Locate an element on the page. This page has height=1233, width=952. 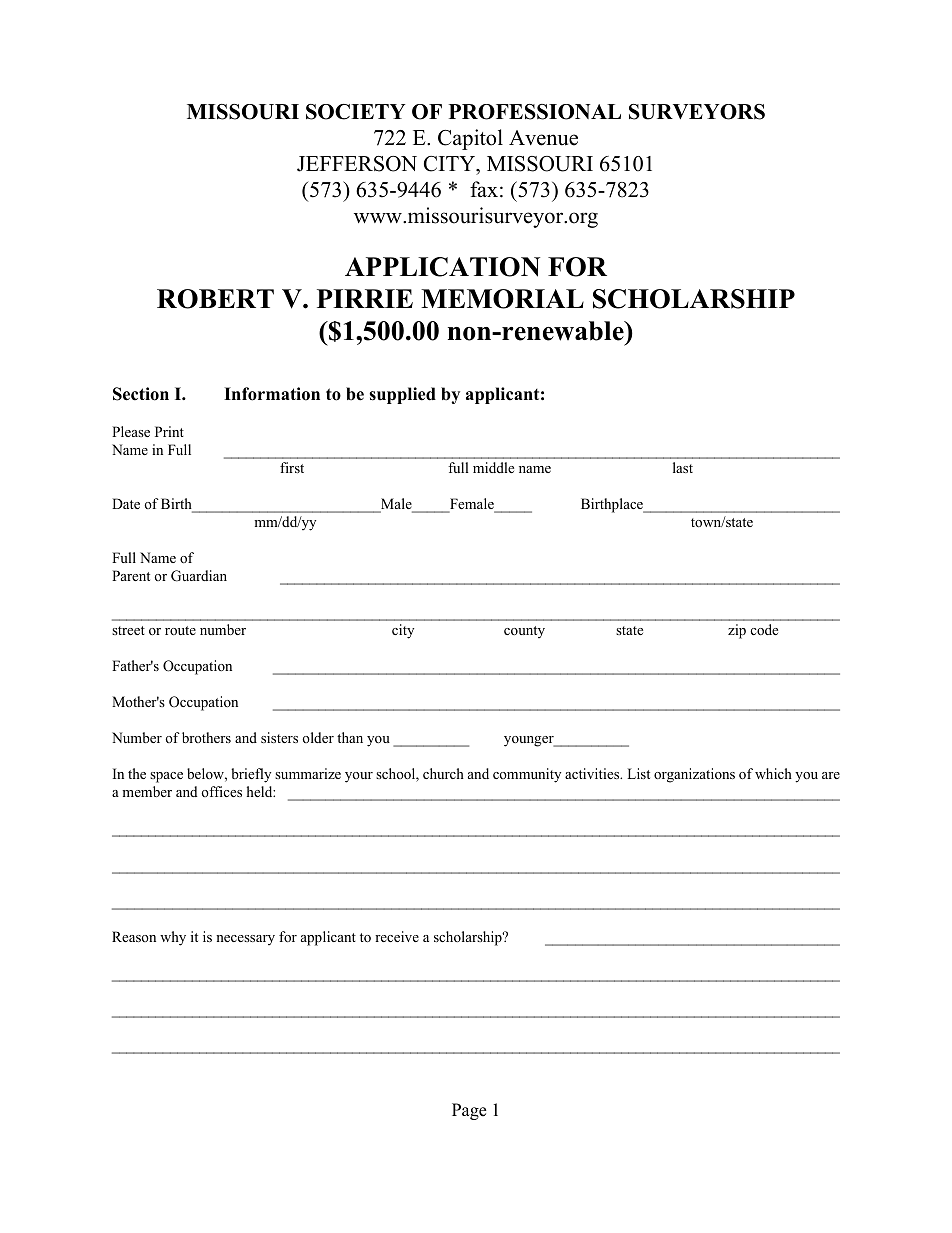
zip is located at coordinates (737, 631).
